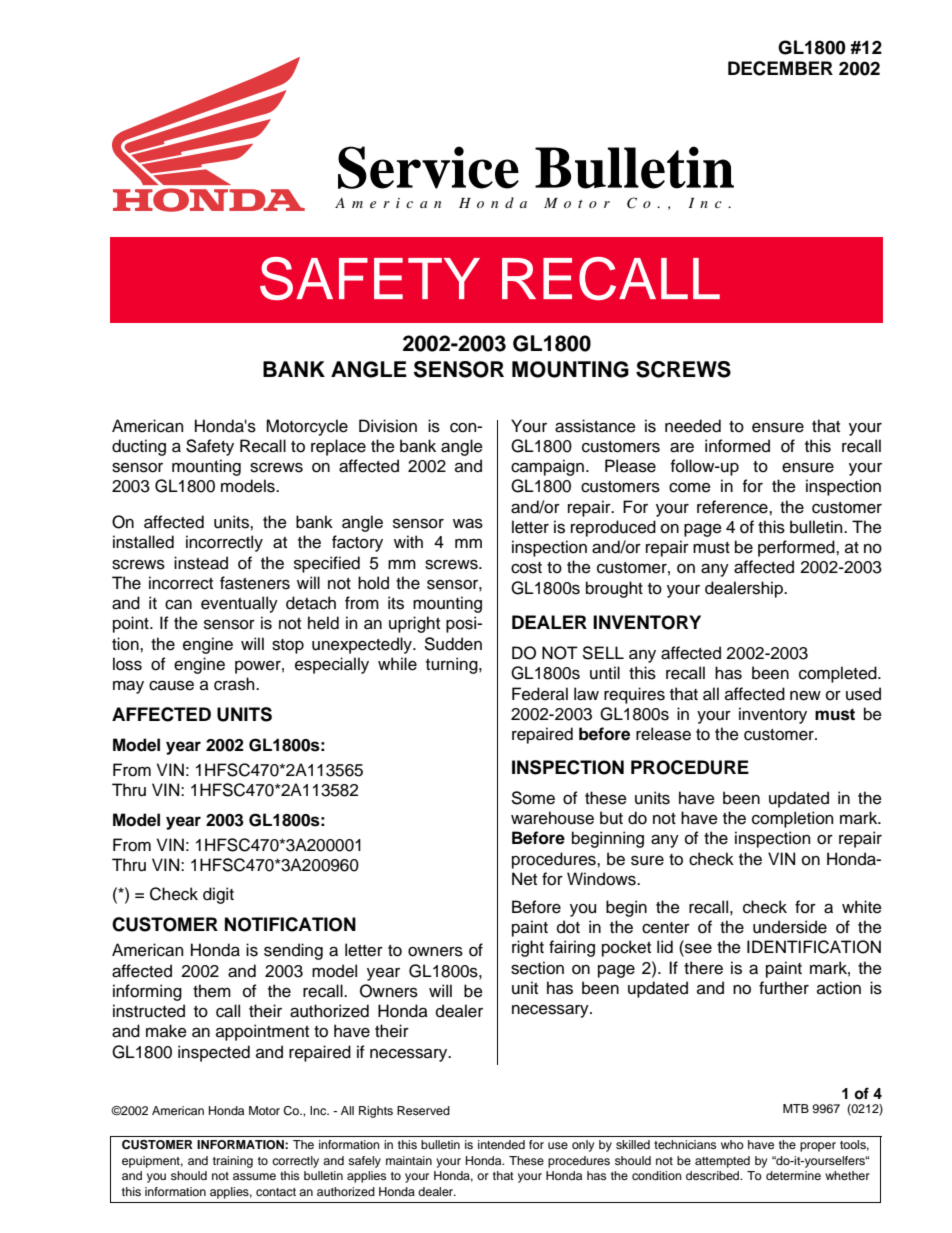 This document has width=952, height=1233. What do you see at coordinates (218, 895) in the document?
I see `digit` at bounding box center [218, 895].
